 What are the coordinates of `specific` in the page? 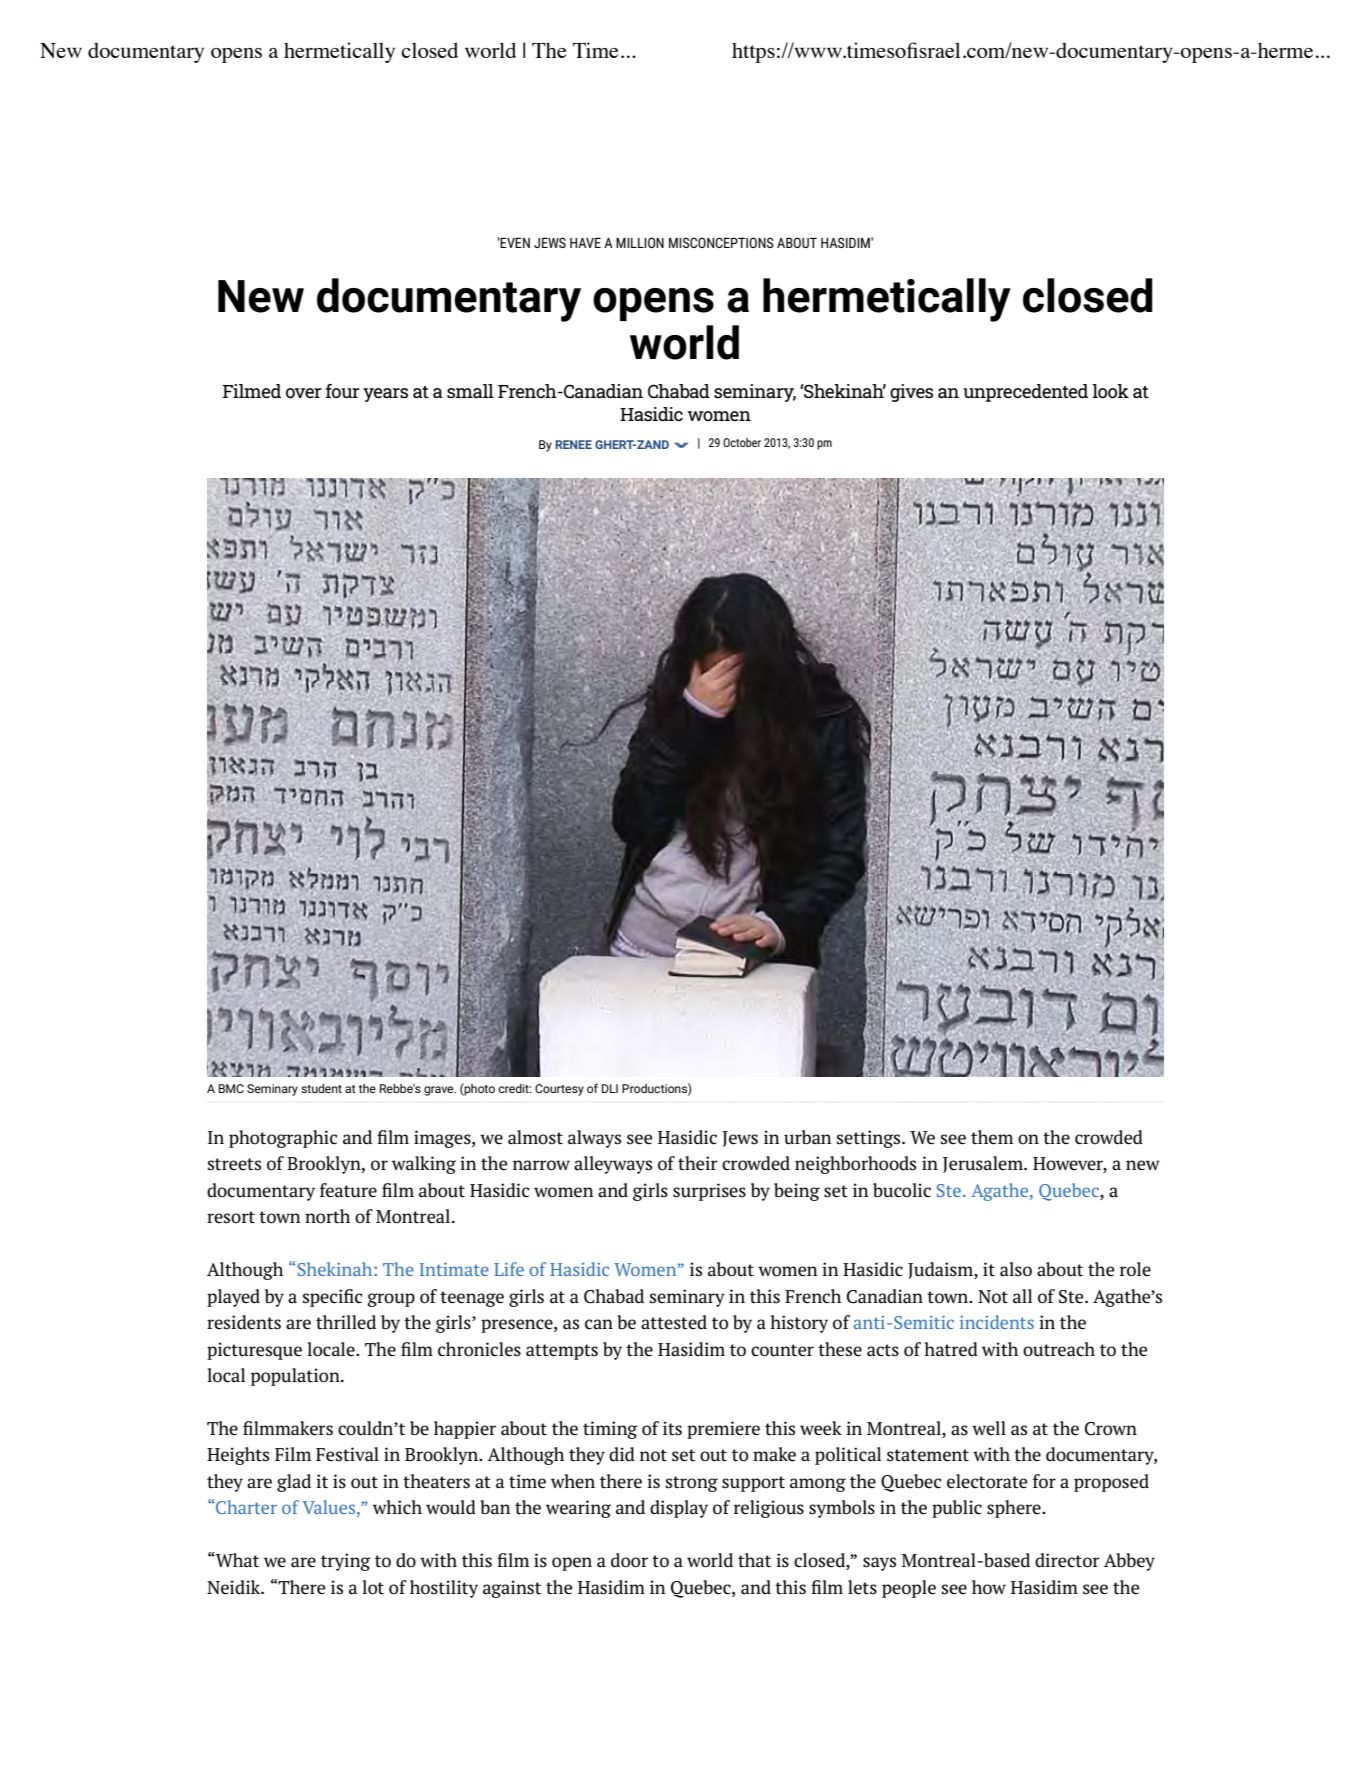 It's located at (332, 1298).
